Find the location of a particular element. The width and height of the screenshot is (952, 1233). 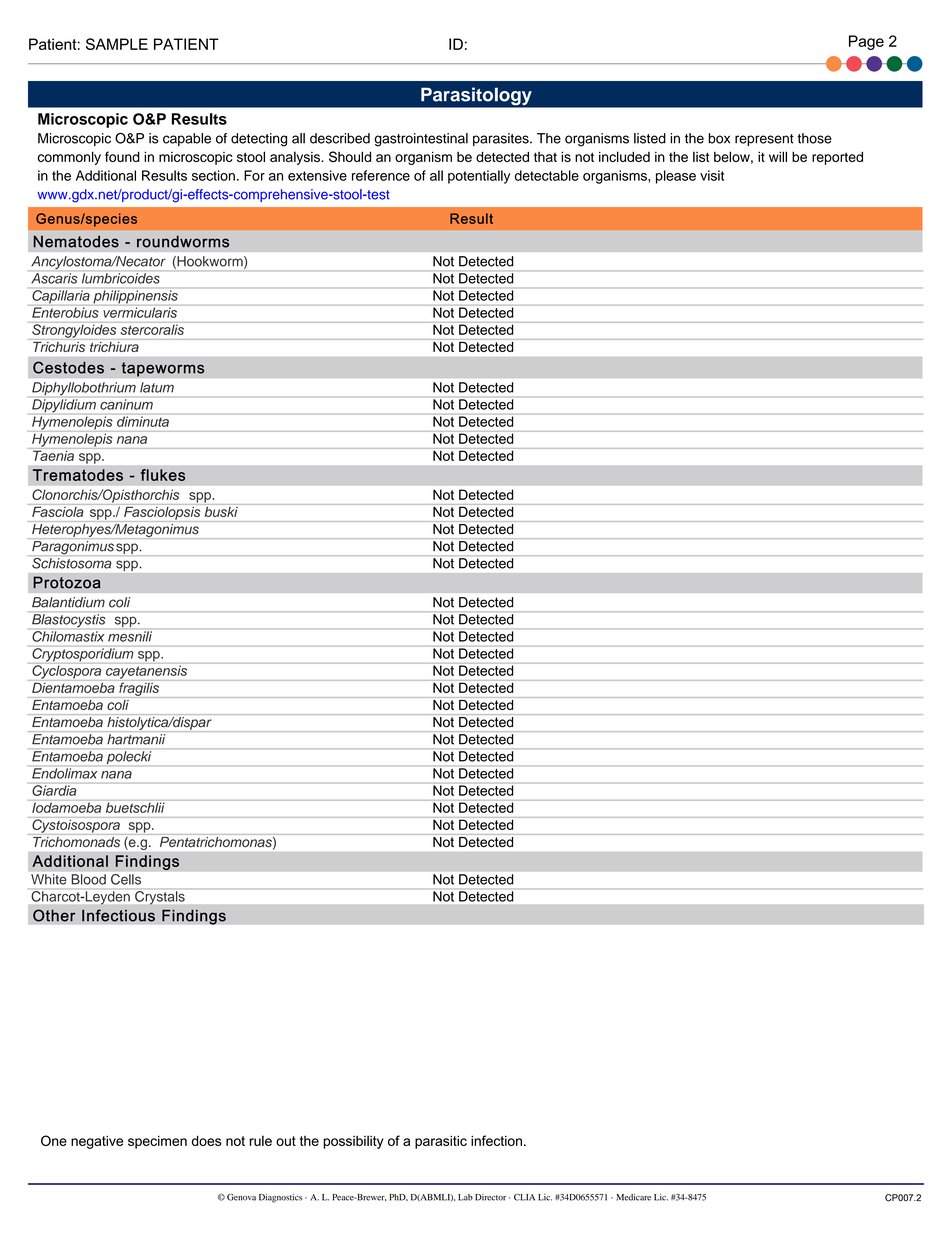

please is located at coordinates (676, 177).
